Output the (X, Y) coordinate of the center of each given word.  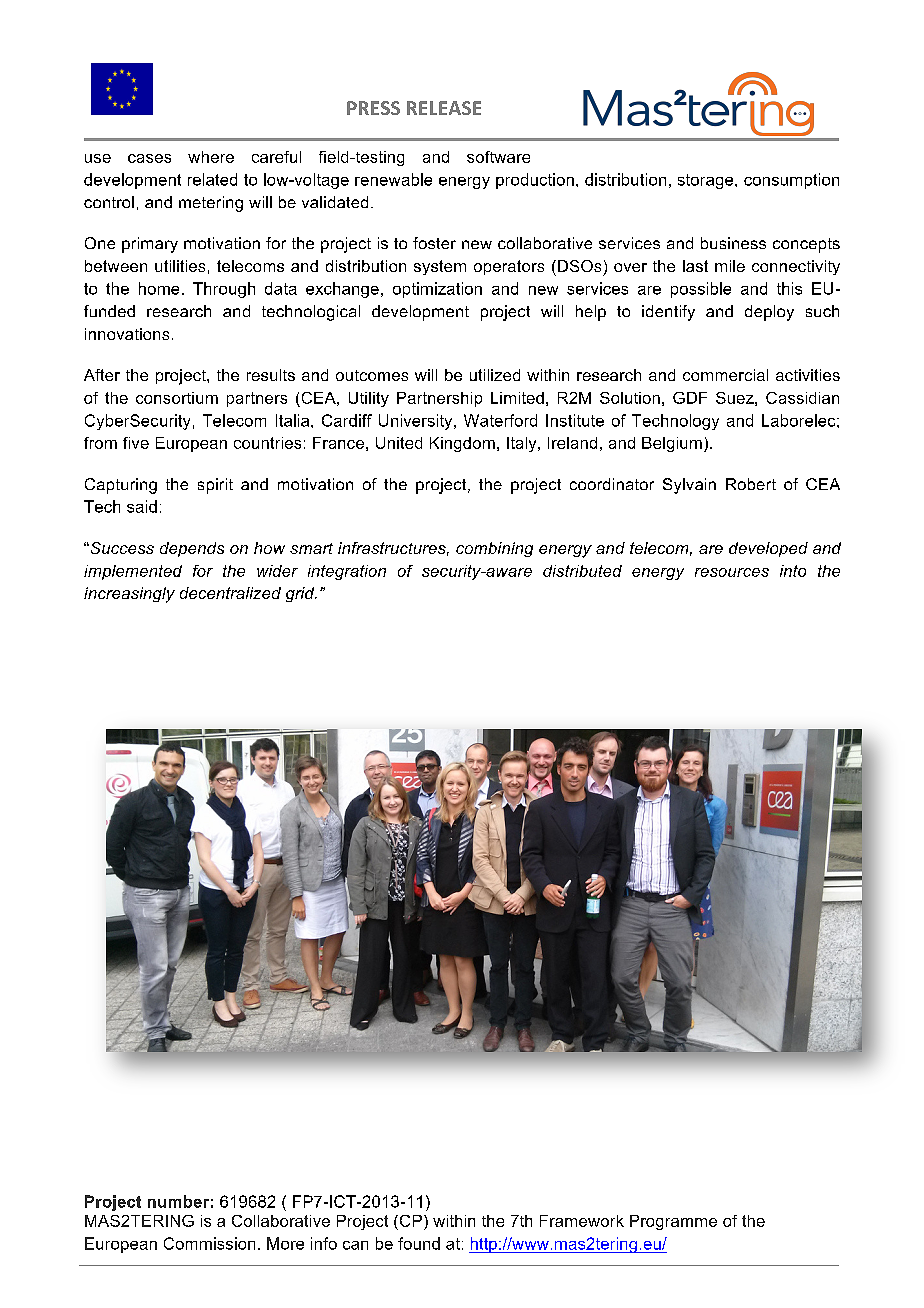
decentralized (230, 593)
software (498, 157)
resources (732, 572)
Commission (209, 1243)
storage (707, 181)
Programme (673, 1222)
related (212, 179)
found (419, 1243)
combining (494, 549)
